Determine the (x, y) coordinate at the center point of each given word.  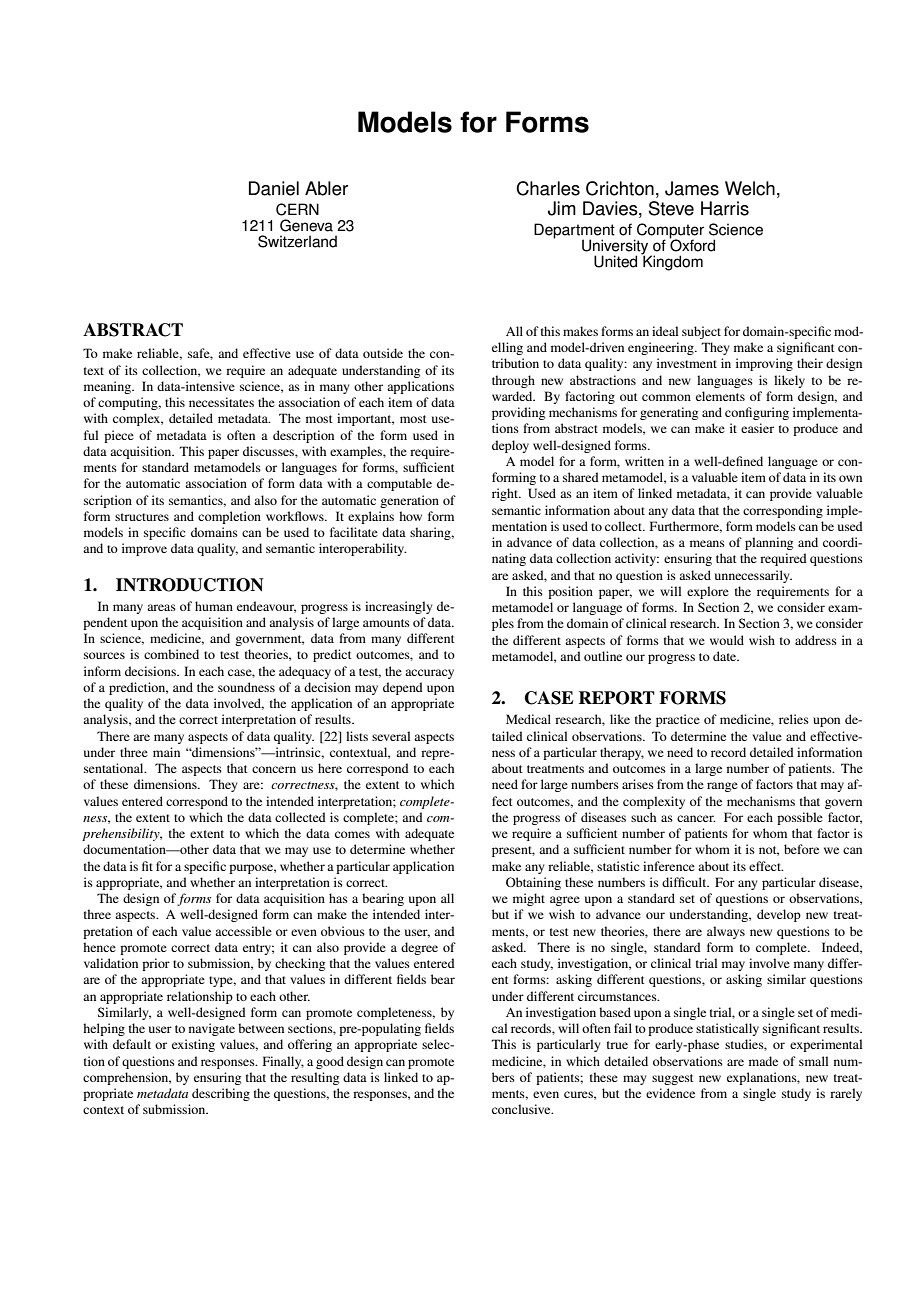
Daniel (274, 188)
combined (171, 654)
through (513, 381)
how (410, 516)
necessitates (221, 402)
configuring (757, 413)
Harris (725, 208)
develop (779, 915)
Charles (548, 188)
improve (144, 549)
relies (794, 719)
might (529, 899)
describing (221, 1094)
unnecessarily (753, 576)
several (391, 736)
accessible (243, 931)
